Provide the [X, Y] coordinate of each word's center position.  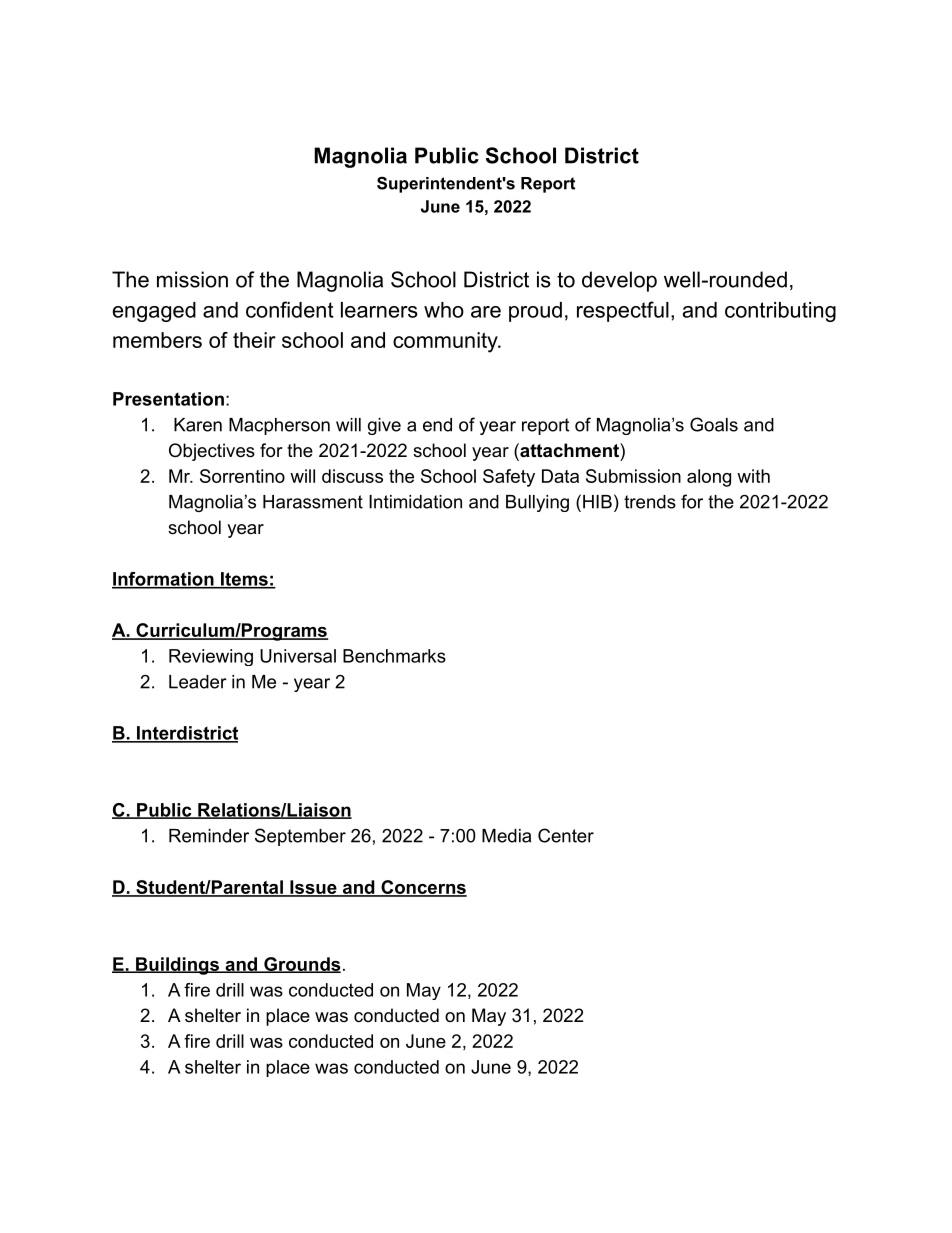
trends [650, 502]
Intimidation [415, 502]
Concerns [423, 888]
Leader [198, 682]
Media [506, 836]
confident [290, 309]
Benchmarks [394, 656]
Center [566, 835]
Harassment [313, 502]
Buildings [177, 966]
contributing [780, 312]
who [444, 310]
